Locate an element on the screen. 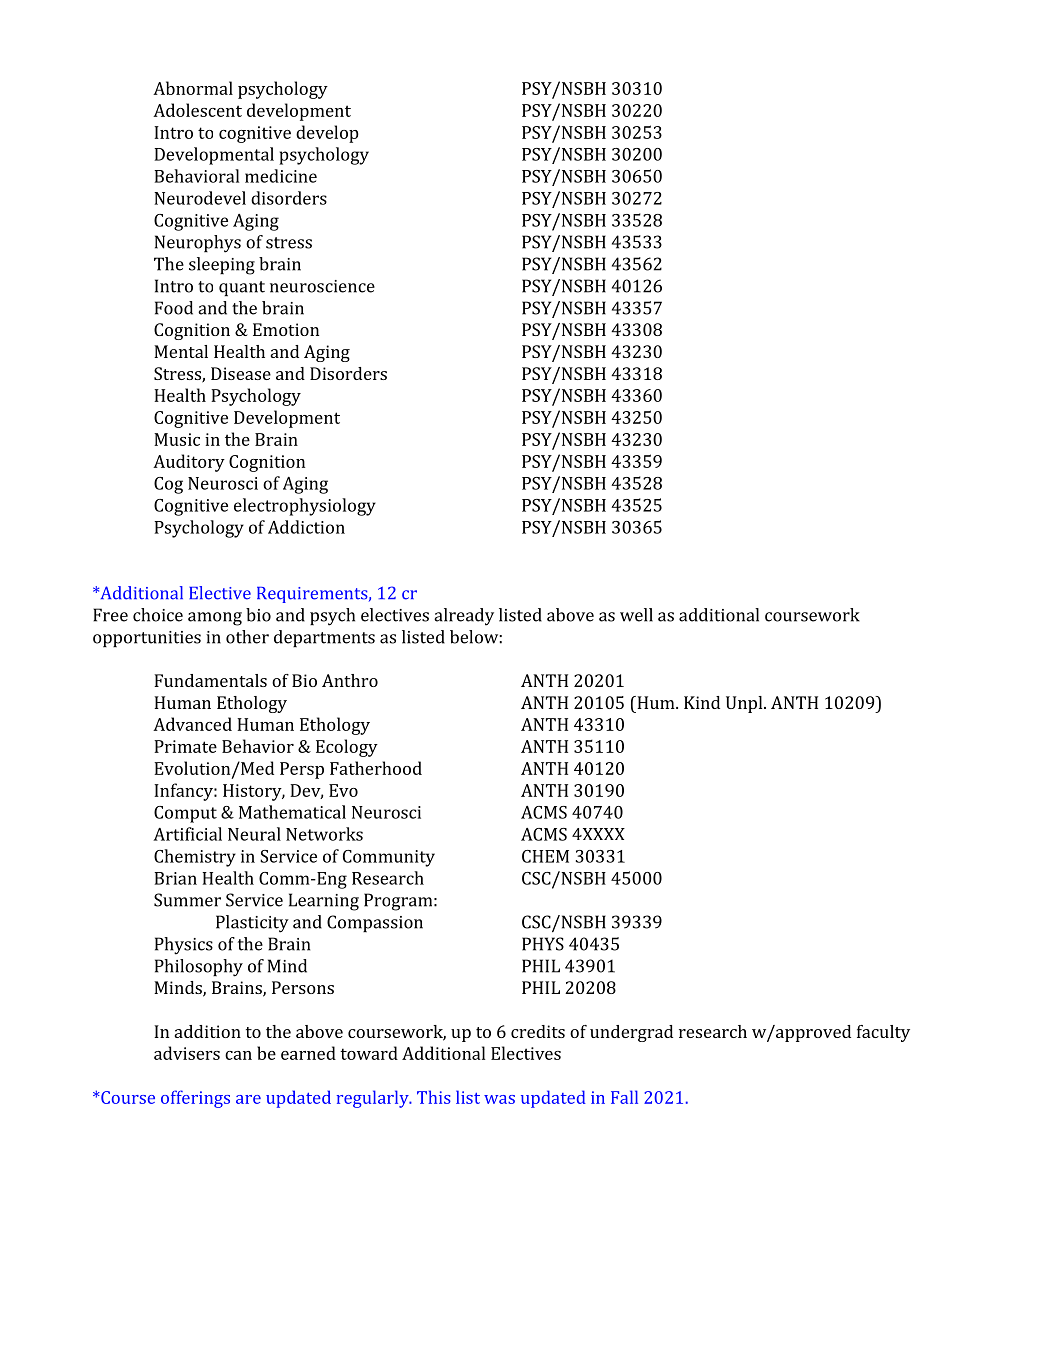  Fatherhood is located at coordinates (376, 768).
